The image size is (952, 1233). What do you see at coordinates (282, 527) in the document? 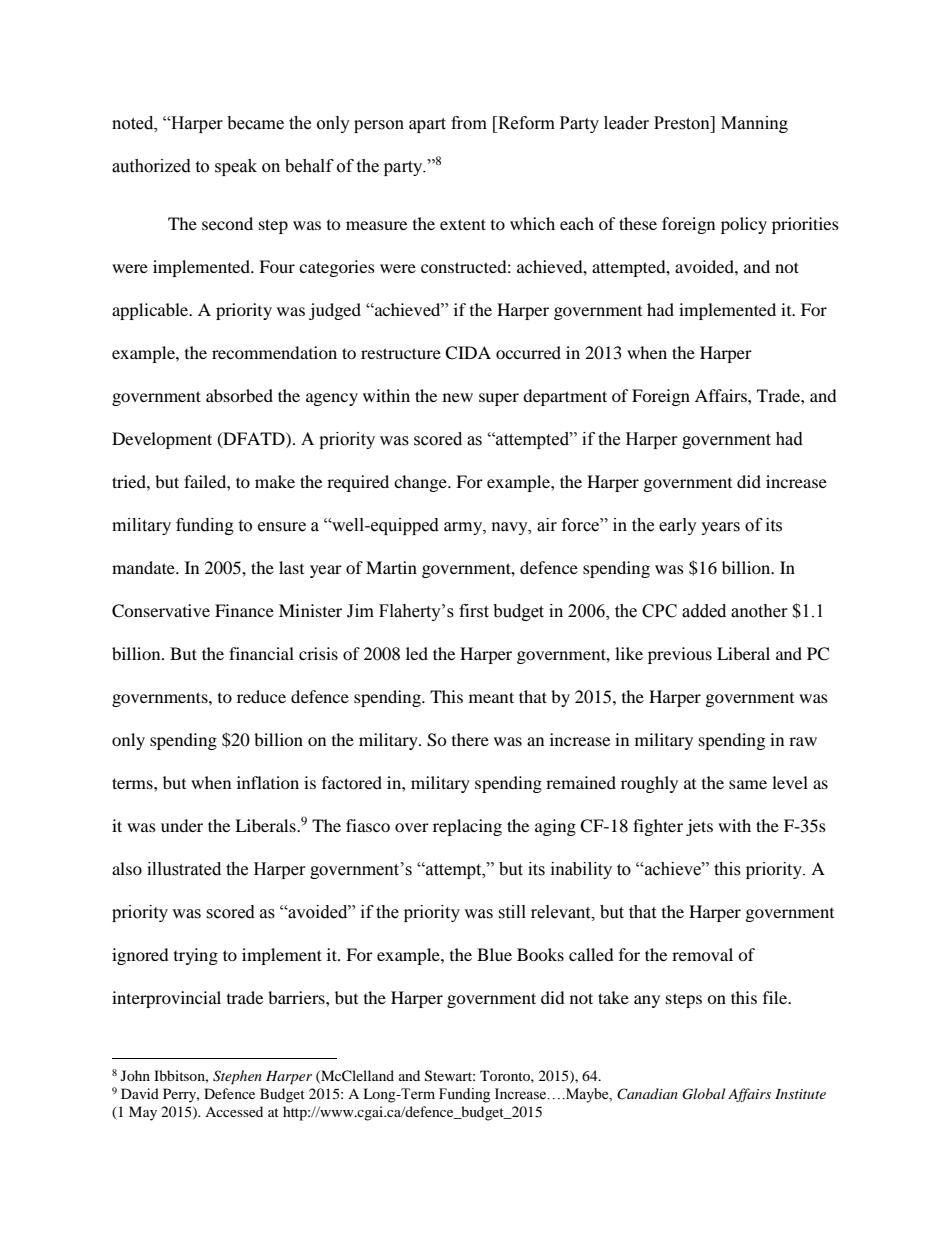
I see `ensure` at bounding box center [282, 527].
